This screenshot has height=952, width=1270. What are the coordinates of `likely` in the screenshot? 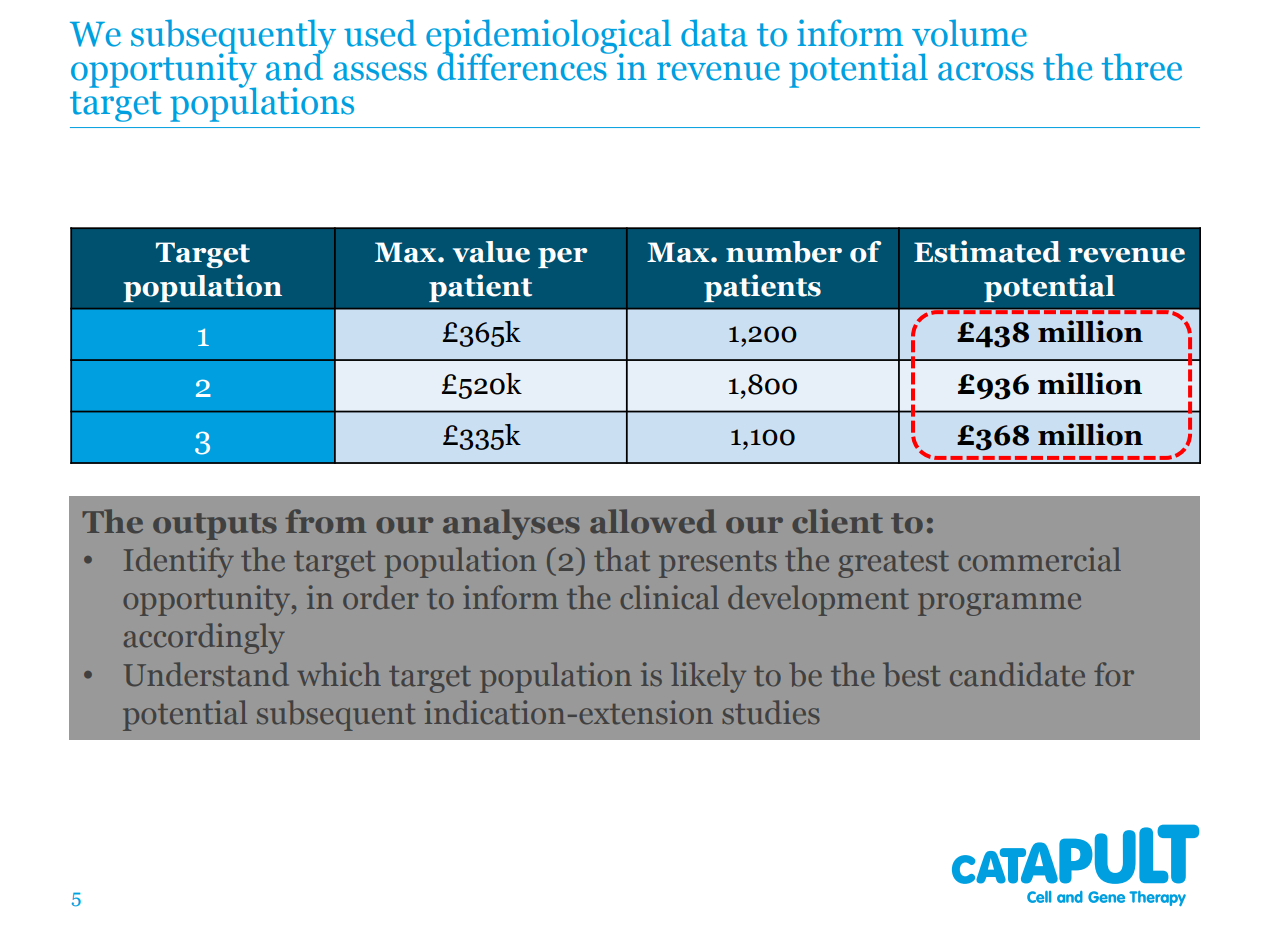 It's located at (708, 677).
